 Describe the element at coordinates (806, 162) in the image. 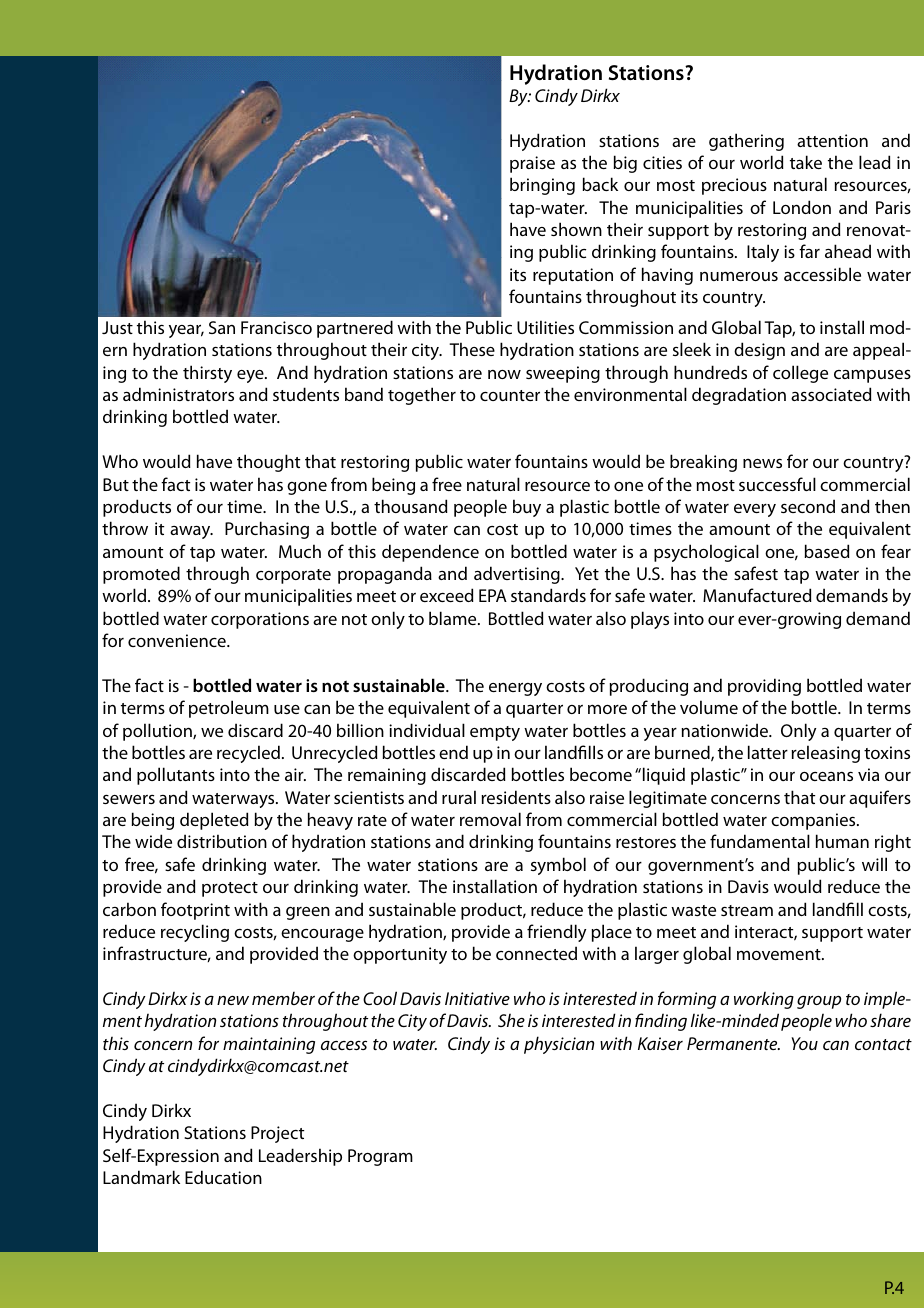

I see `take` at that location.
